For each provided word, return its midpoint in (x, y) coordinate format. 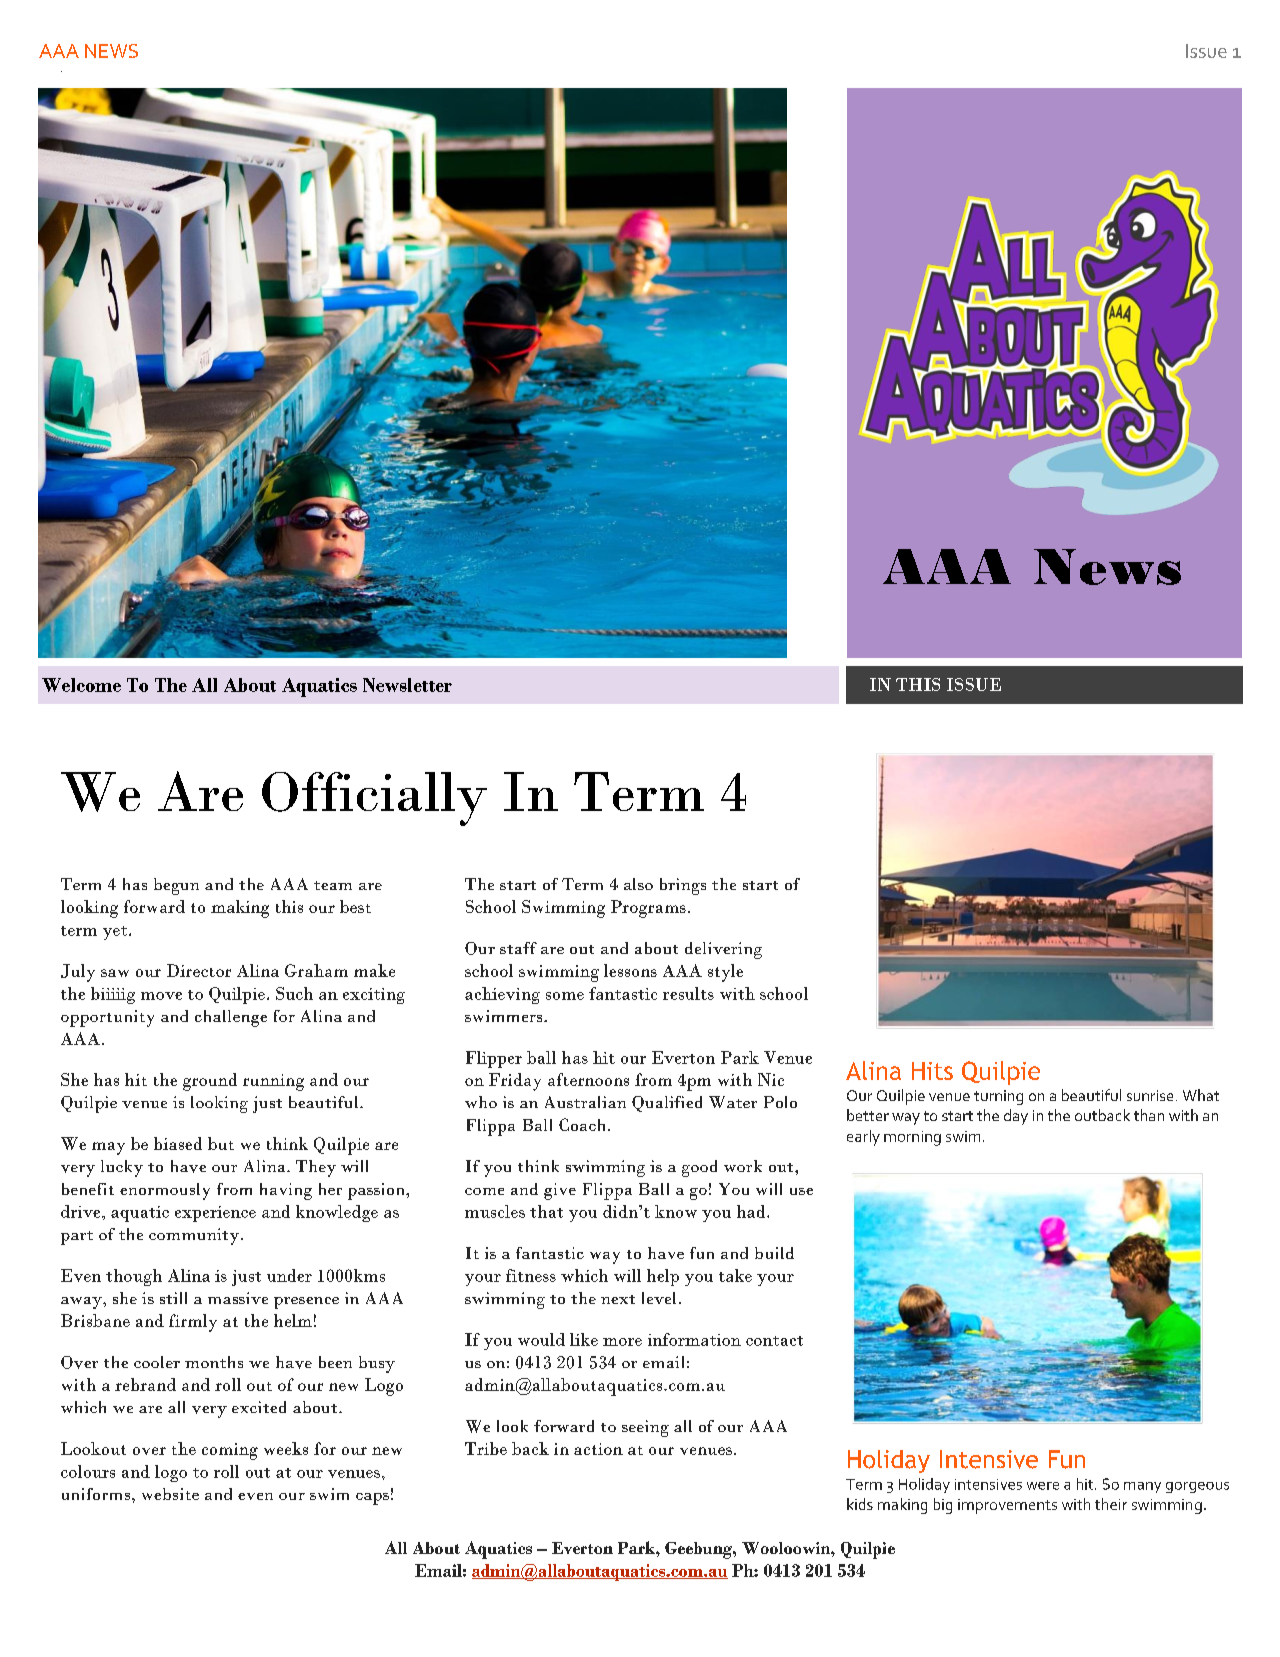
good (699, 1168)
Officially (374, 799)
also (638, 884)
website (170, 1494)
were (1043, 1486)
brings (683, 886)
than (1149, 1115)
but (221, 1143)
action (598, 1449)
